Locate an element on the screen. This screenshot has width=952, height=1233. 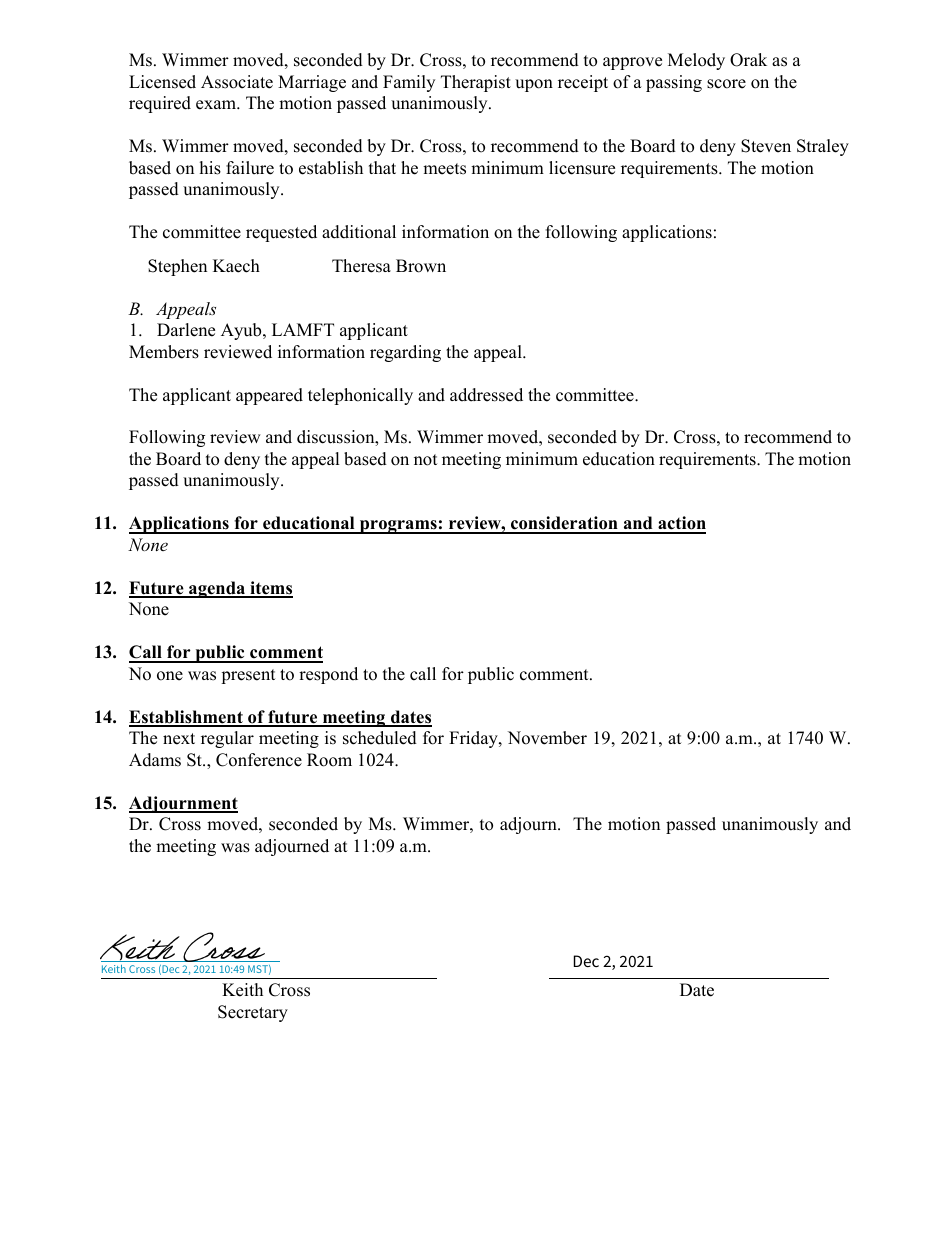
passing is located at coordinates (674, 83).
